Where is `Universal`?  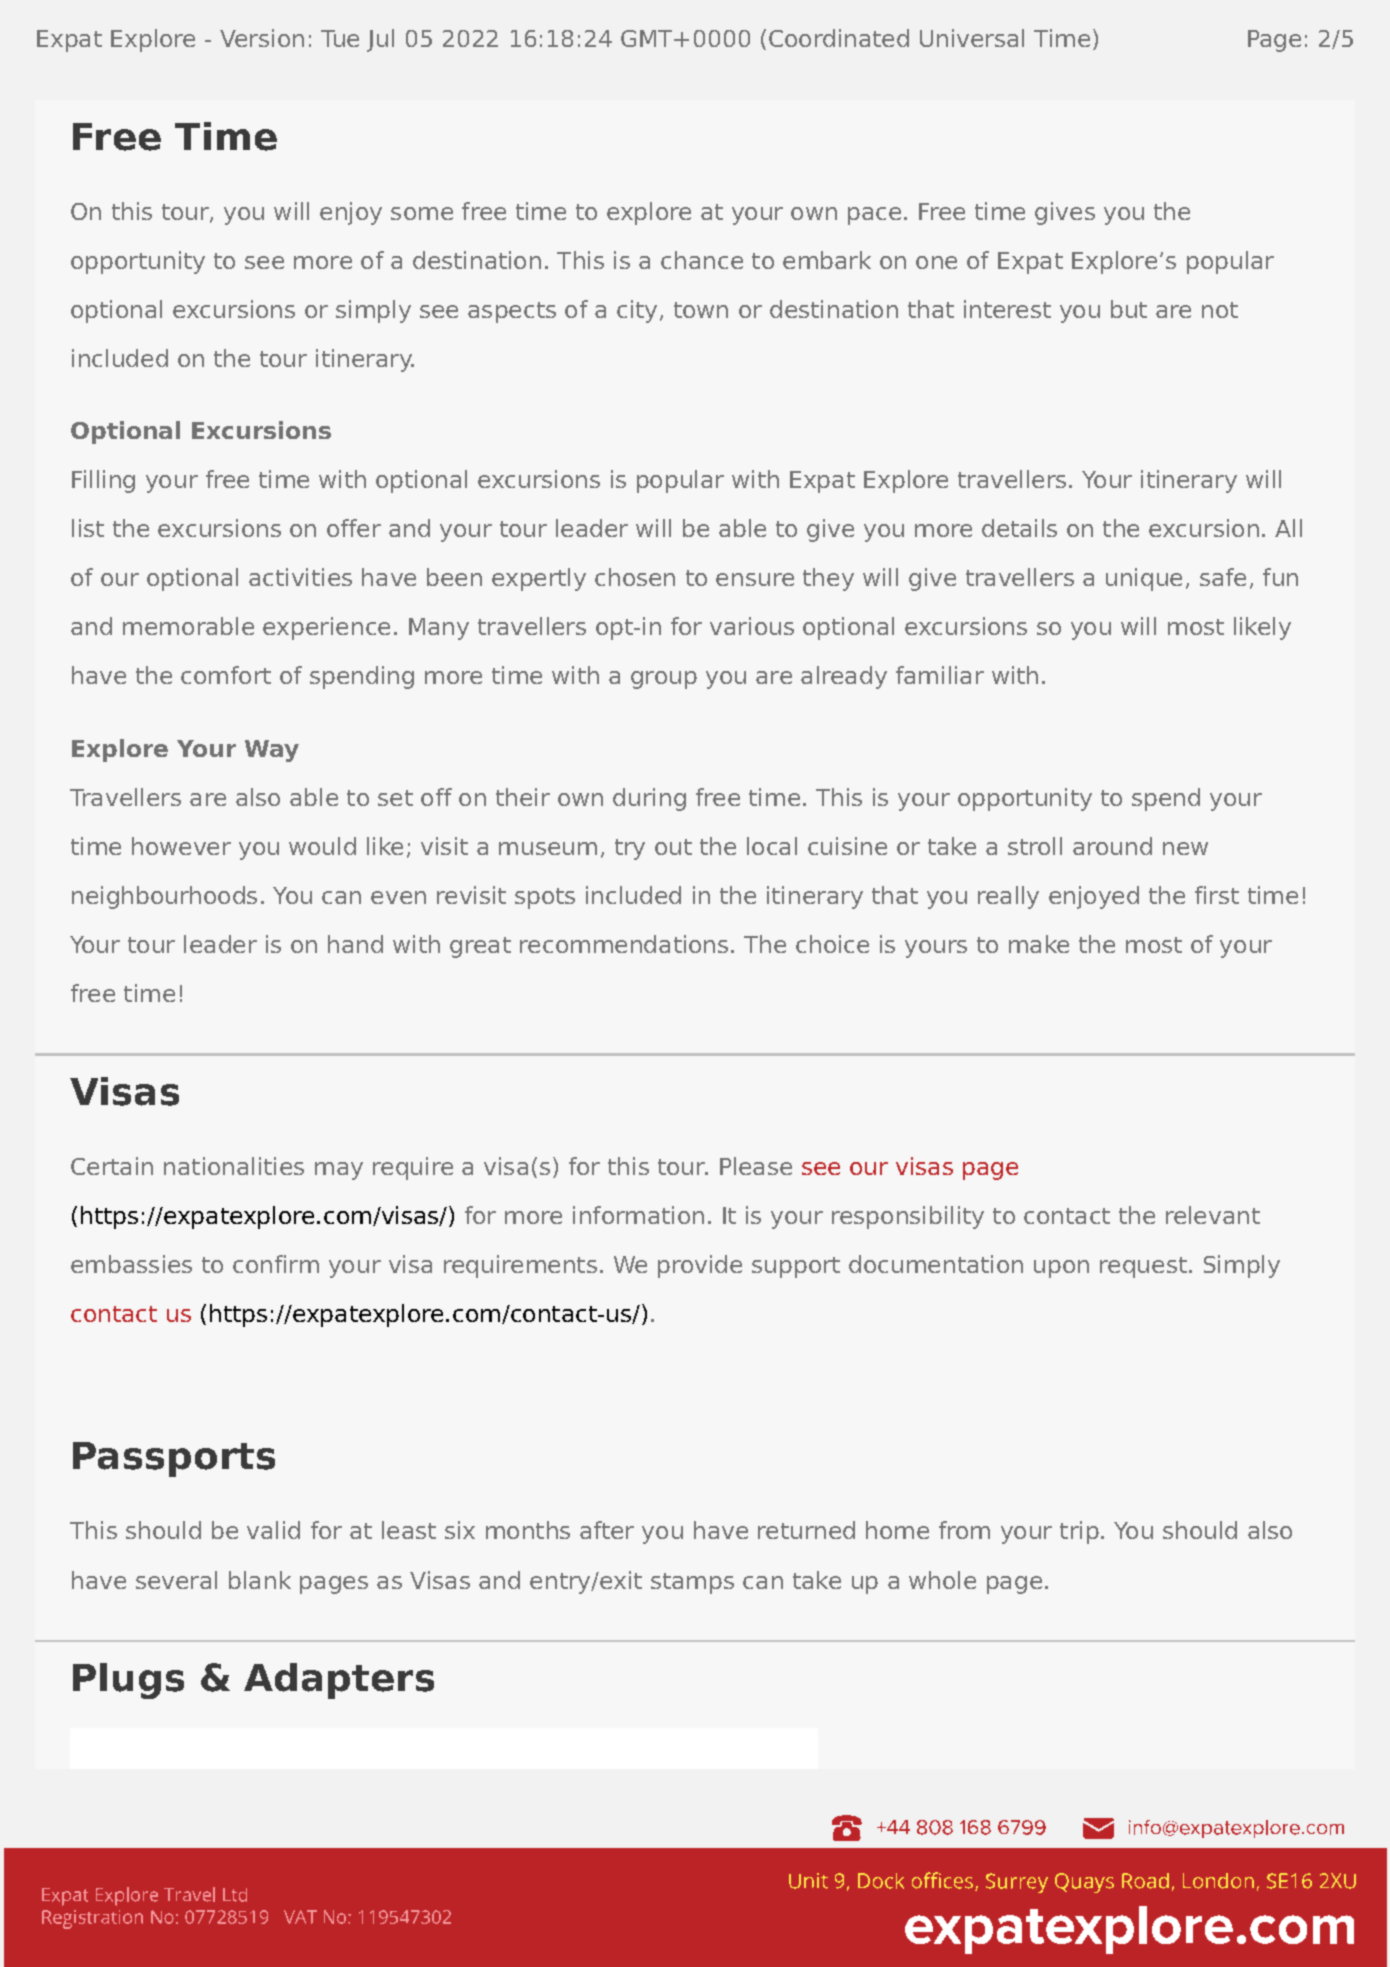 Universal is located at coordinates (972, 38).
